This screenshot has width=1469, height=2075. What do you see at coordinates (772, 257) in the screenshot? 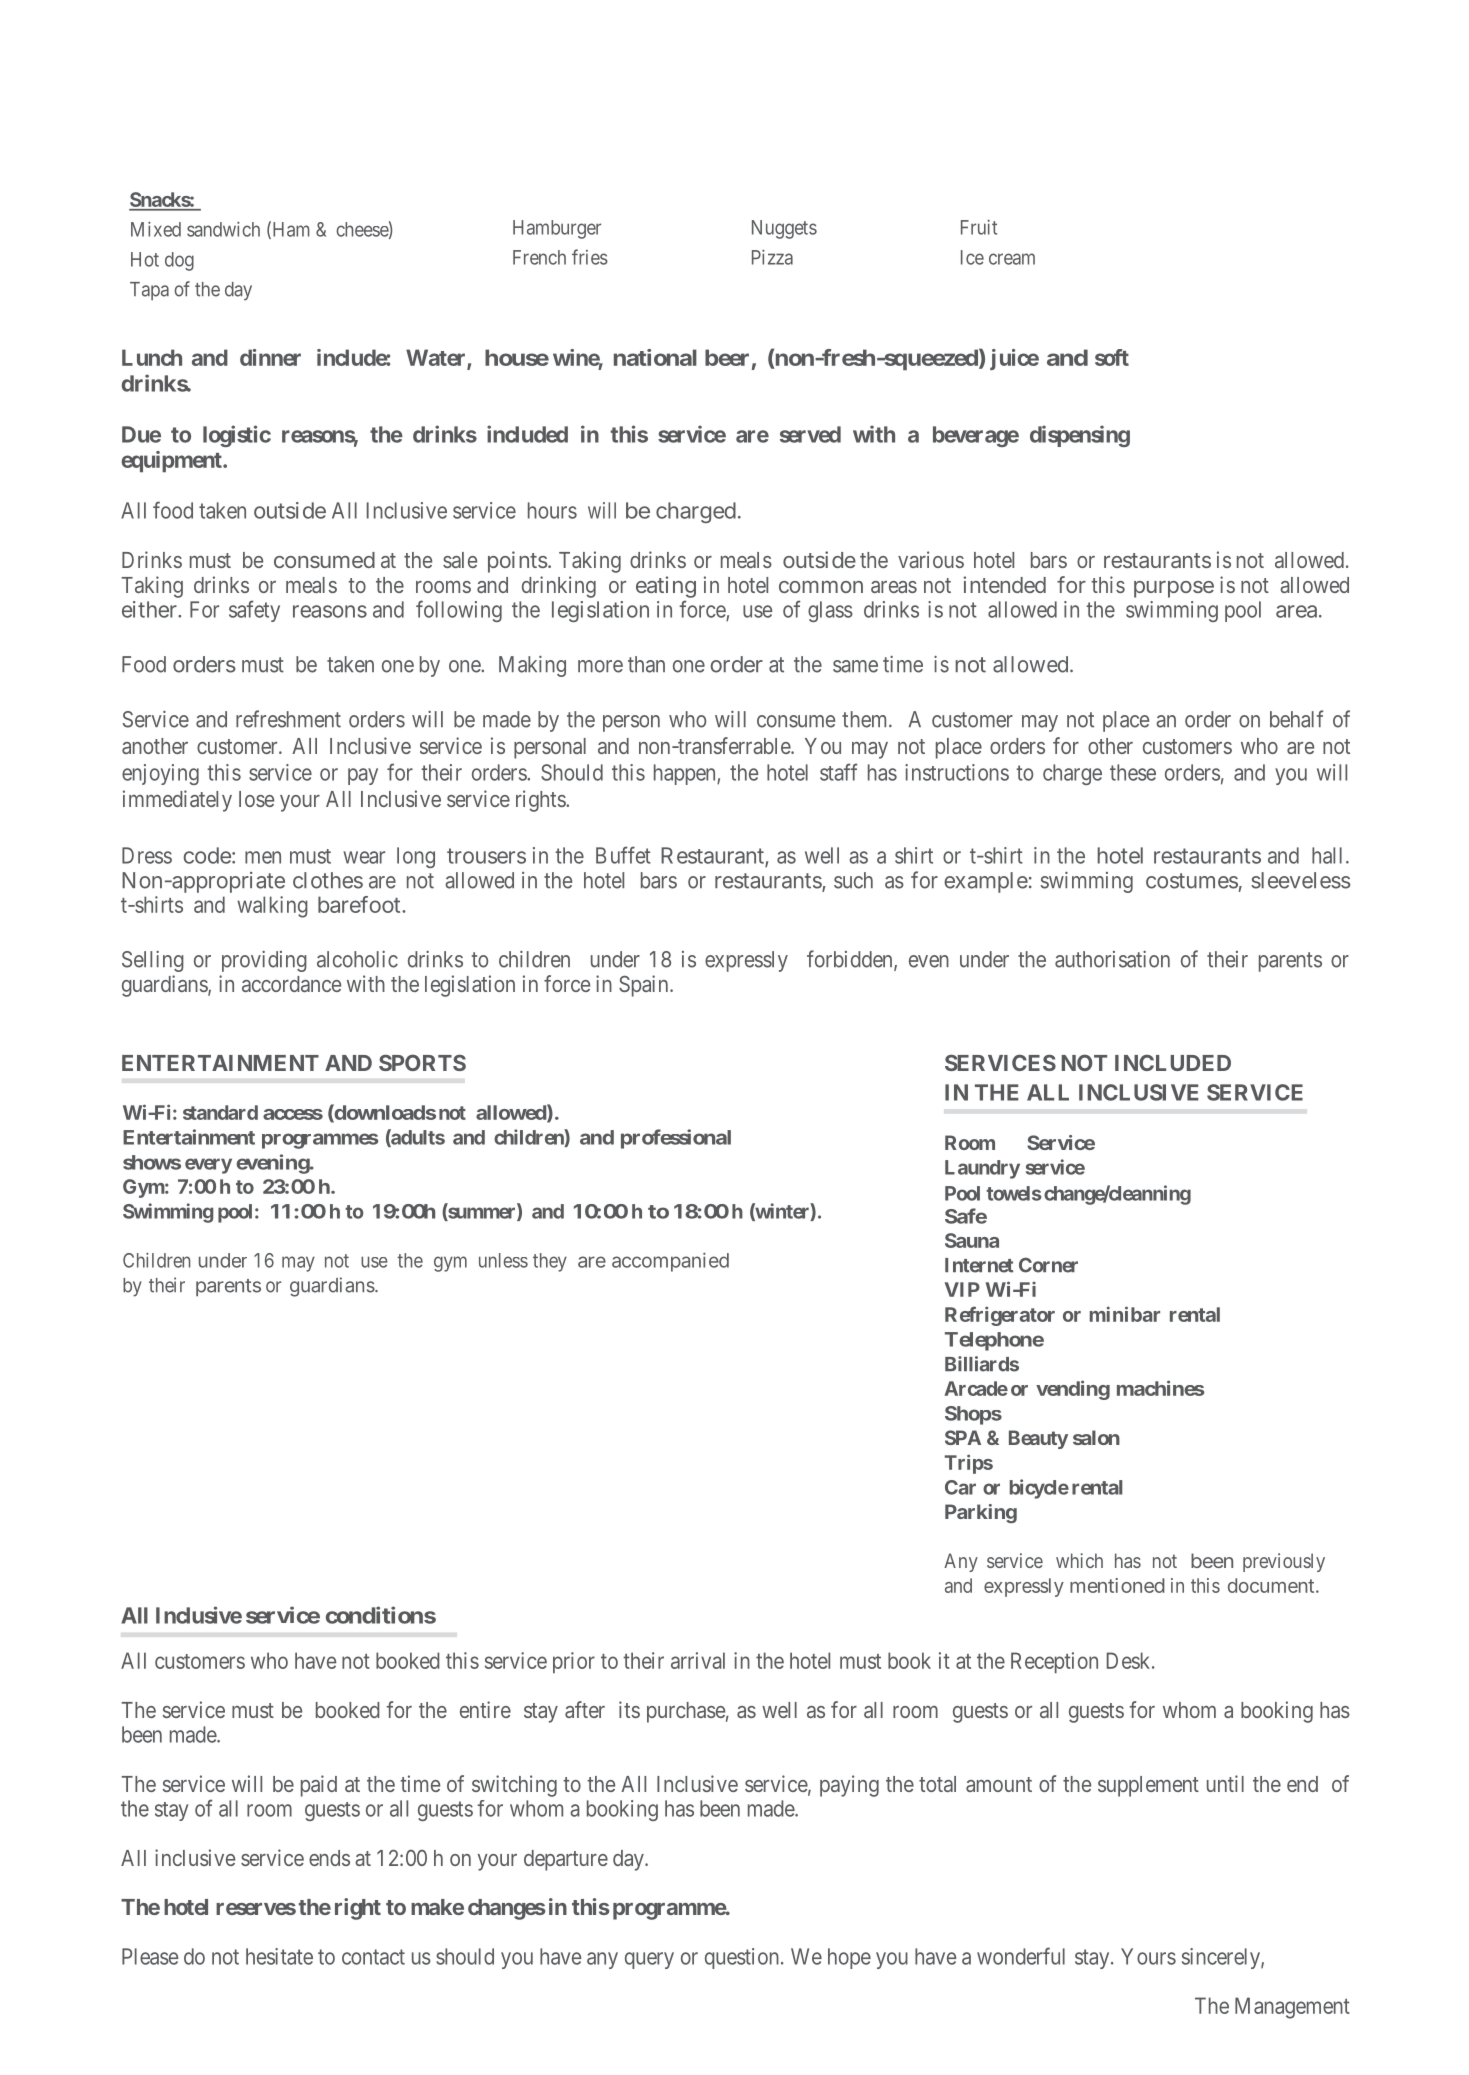
I see `Pizza` at bounding box center [772, 257].
